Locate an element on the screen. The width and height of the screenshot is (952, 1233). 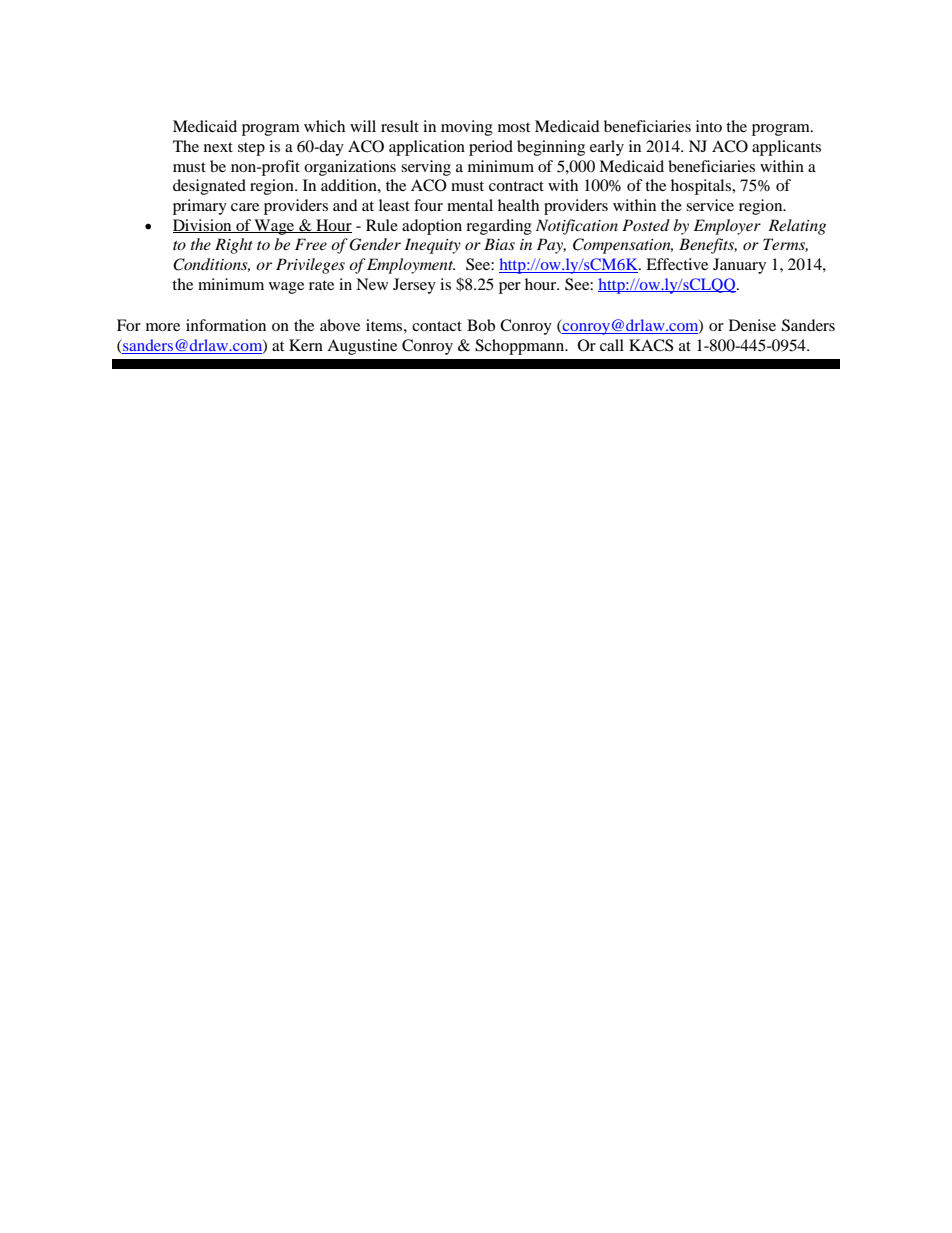
Denise is located at coordinates (752, 325).
